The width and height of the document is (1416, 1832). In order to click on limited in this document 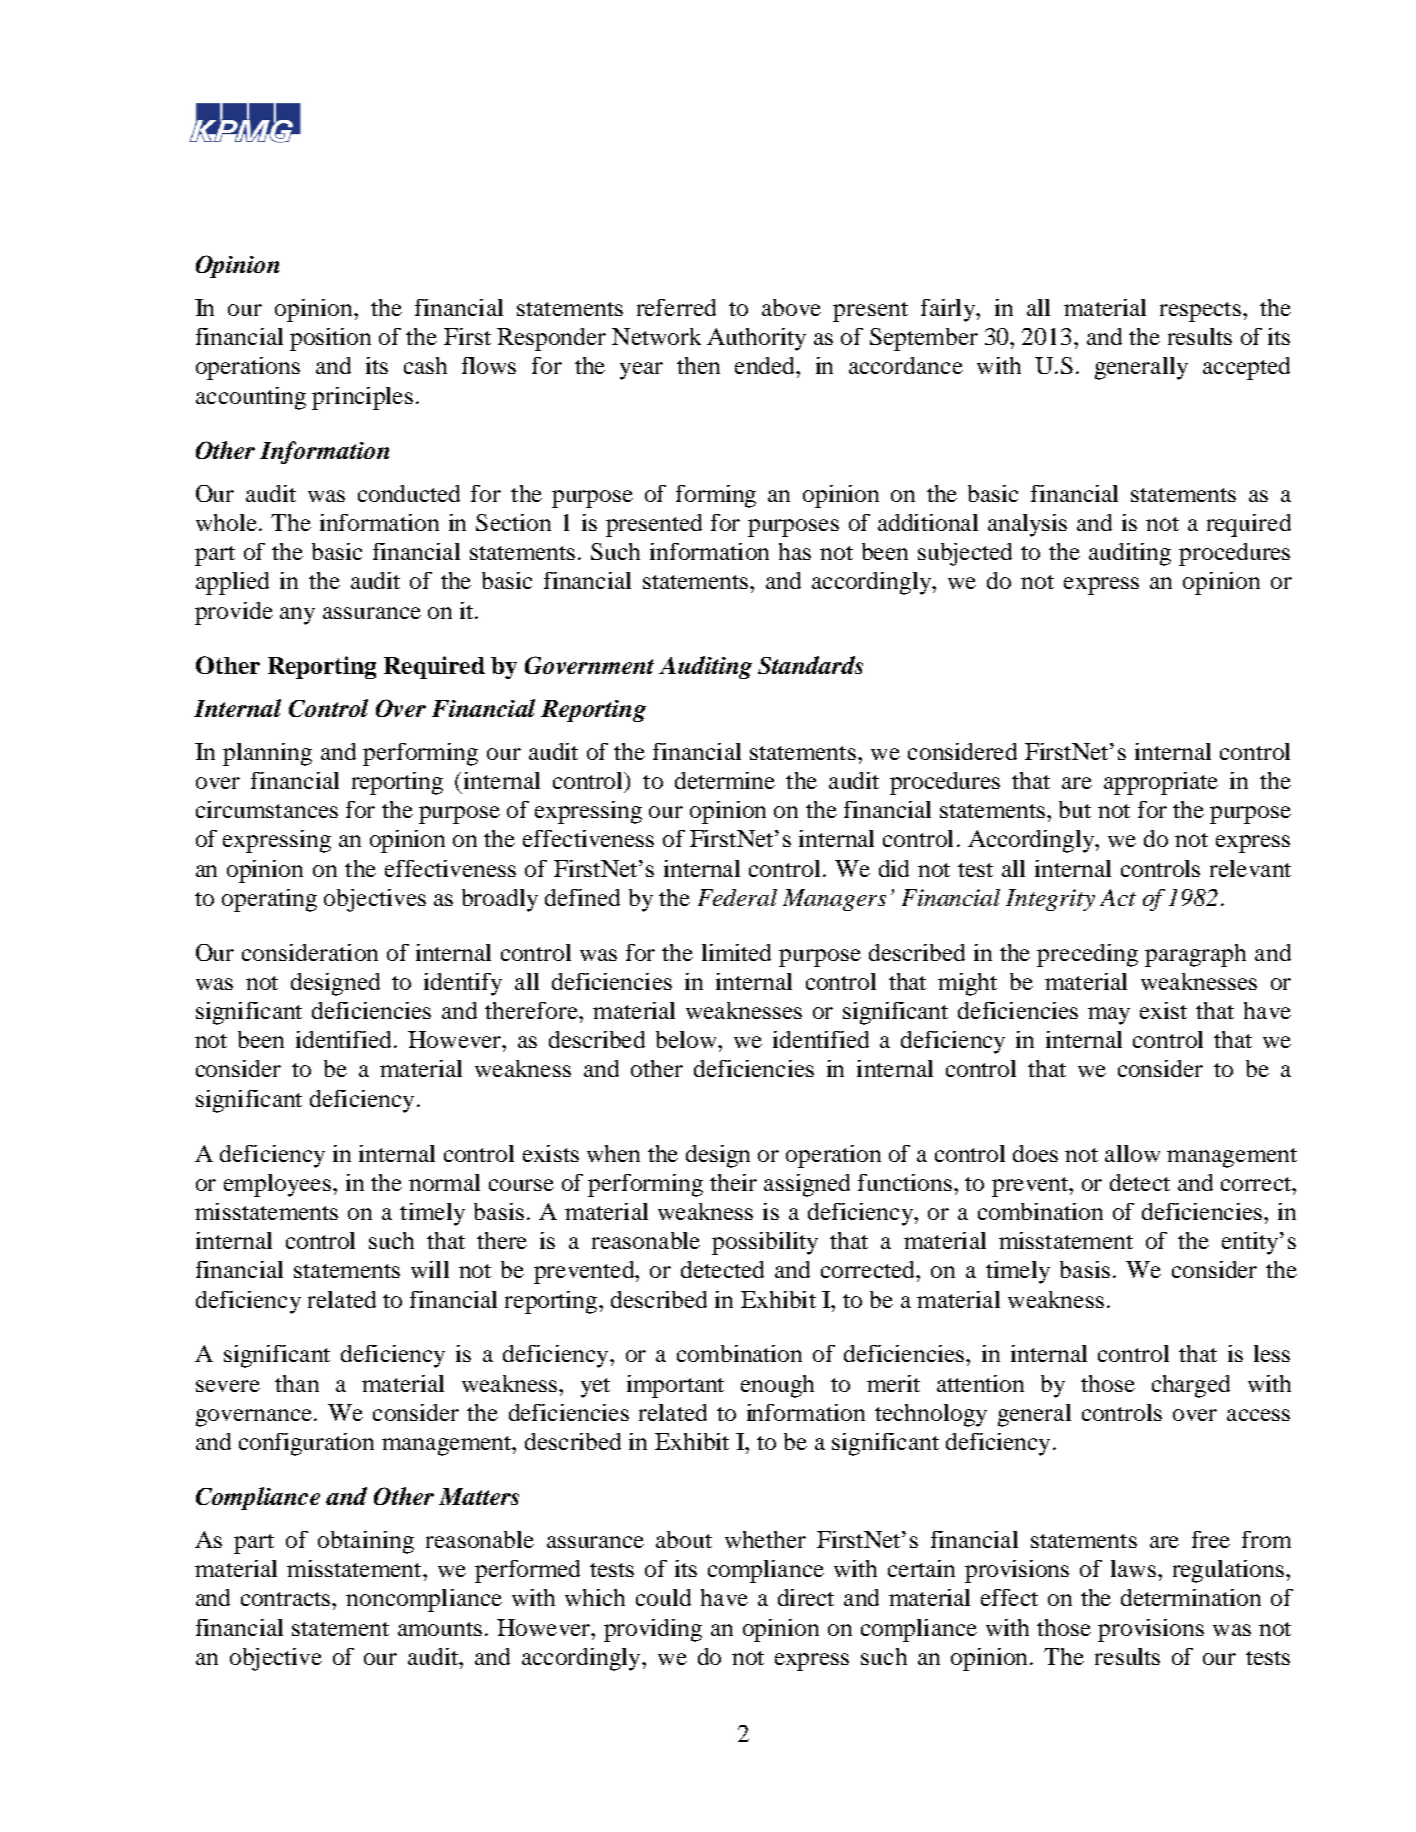, I will do `click(736, 952)`.
